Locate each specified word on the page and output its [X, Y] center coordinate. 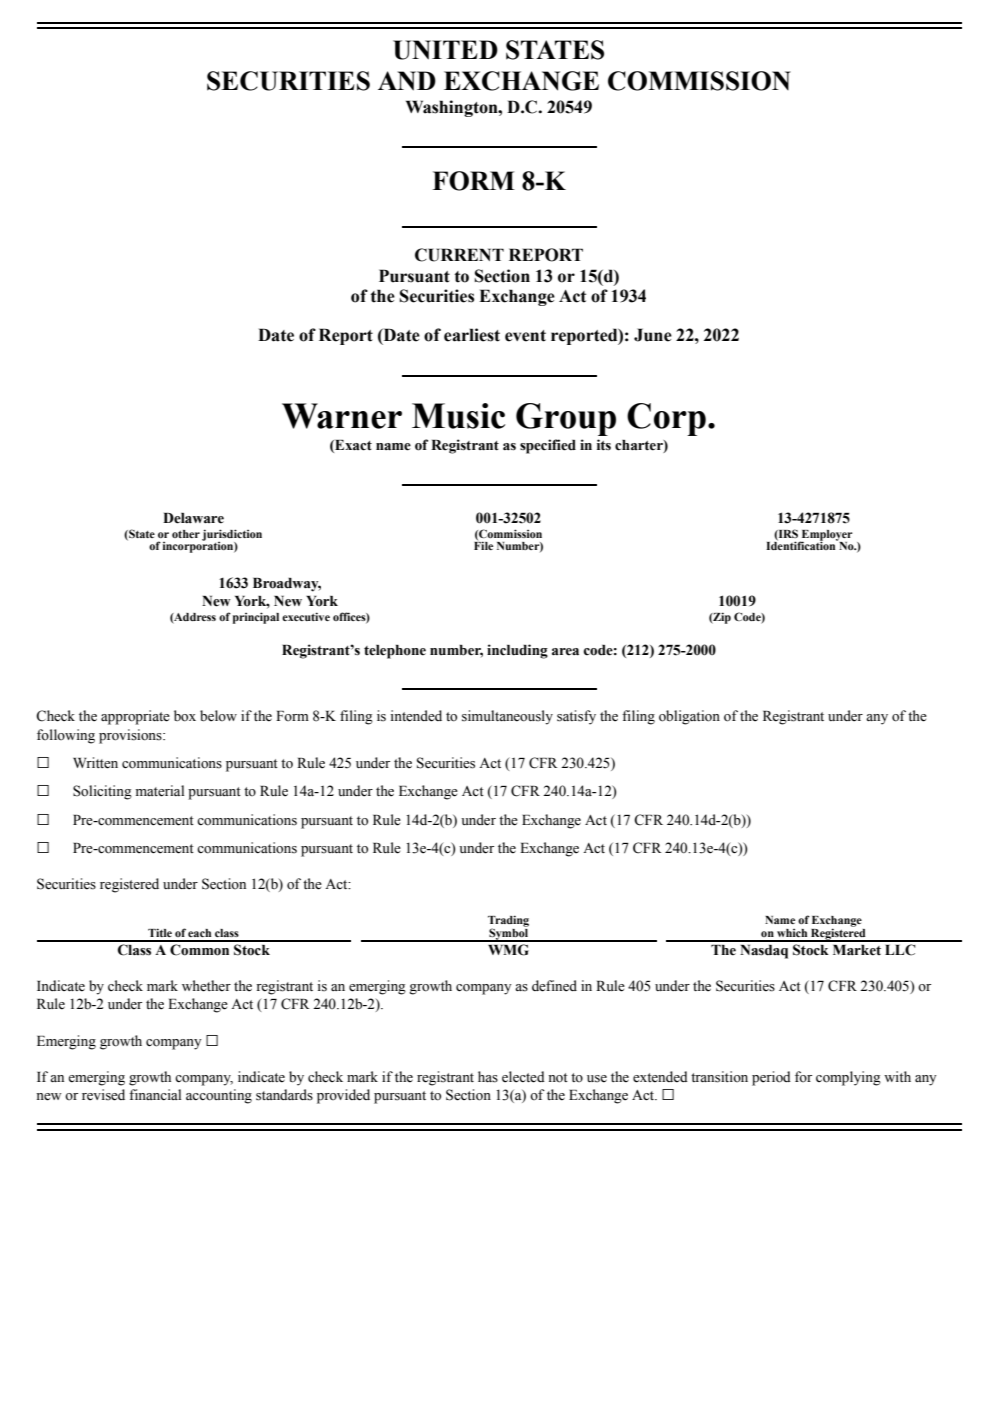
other [186, 534]
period [771, 1078]
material [160, 791]
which [792, 933]
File [483, 544]
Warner [342, 416]
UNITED [445, 50]
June [653, 335]
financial [155, 1094]
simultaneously [507, 717]
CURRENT [459, 255]
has [488, 1077]
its [604, 445]
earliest [472, 335]
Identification [802, 544]
